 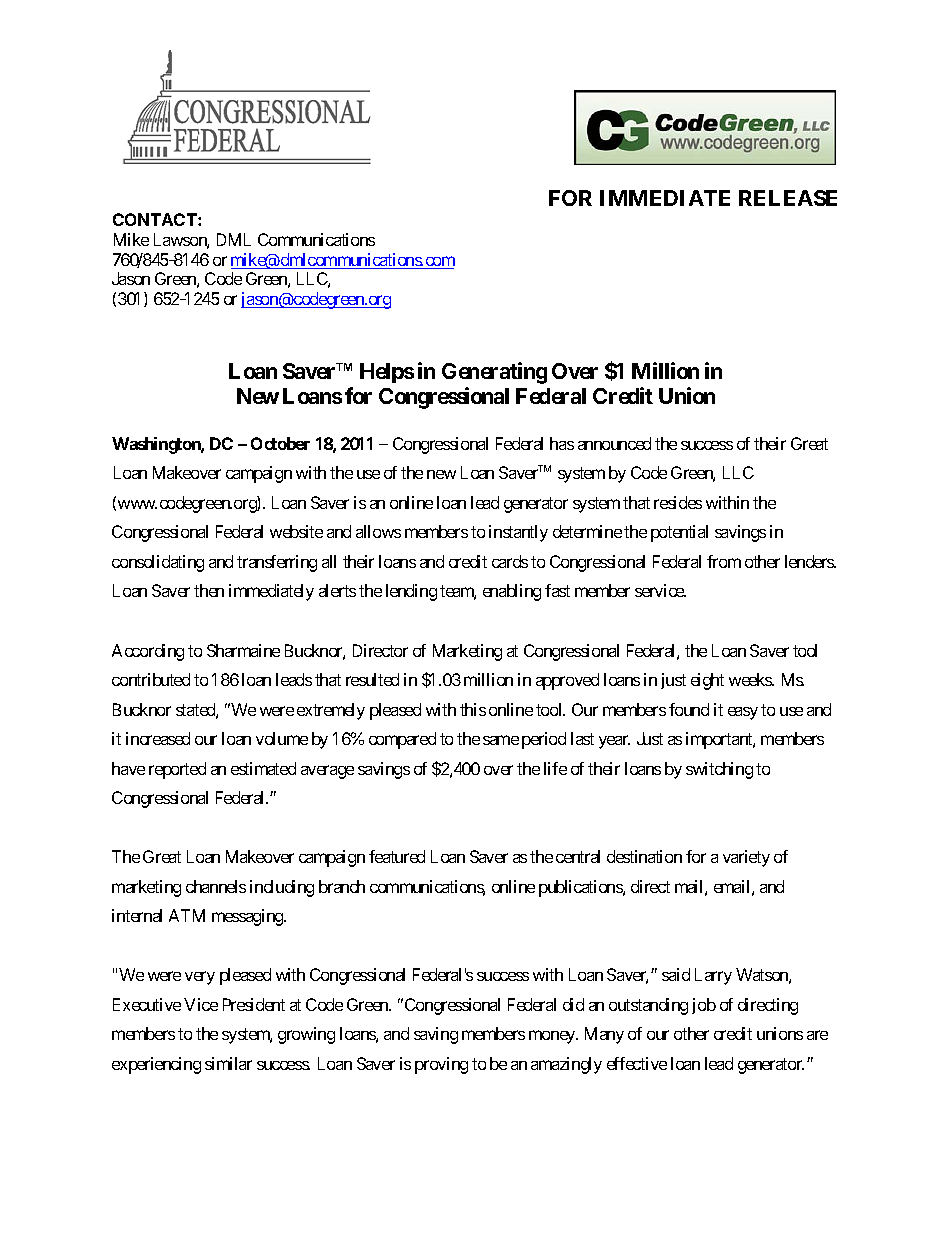 What do you see at coordinates (177, 770) in the page?
I see `reported` at bounding box center [177, 770].
